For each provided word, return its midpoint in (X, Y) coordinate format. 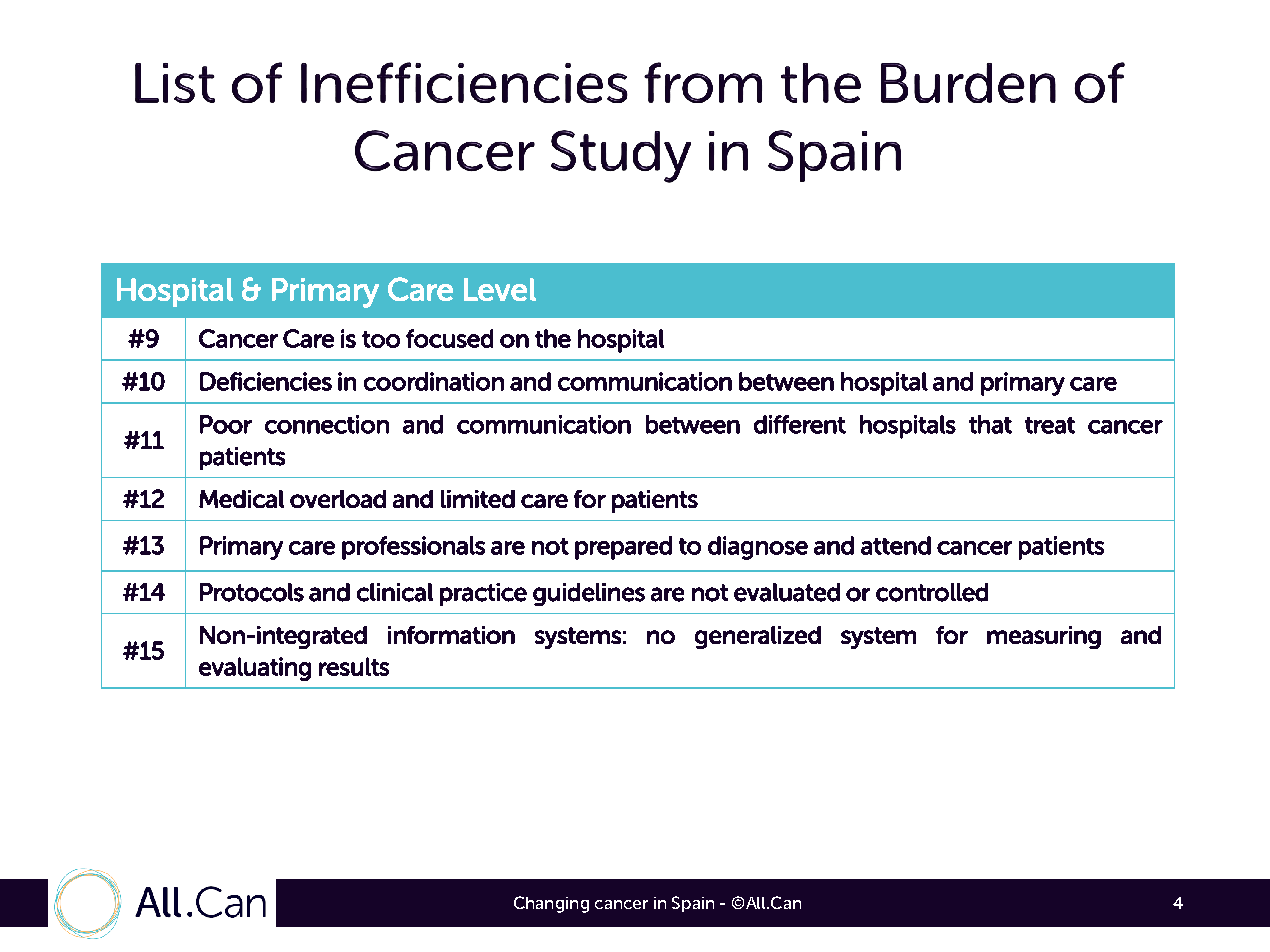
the (553, 338)
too (381, 339)
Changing (551, 904)
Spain (693, 904)
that (990, 424)
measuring (1044, 637)
